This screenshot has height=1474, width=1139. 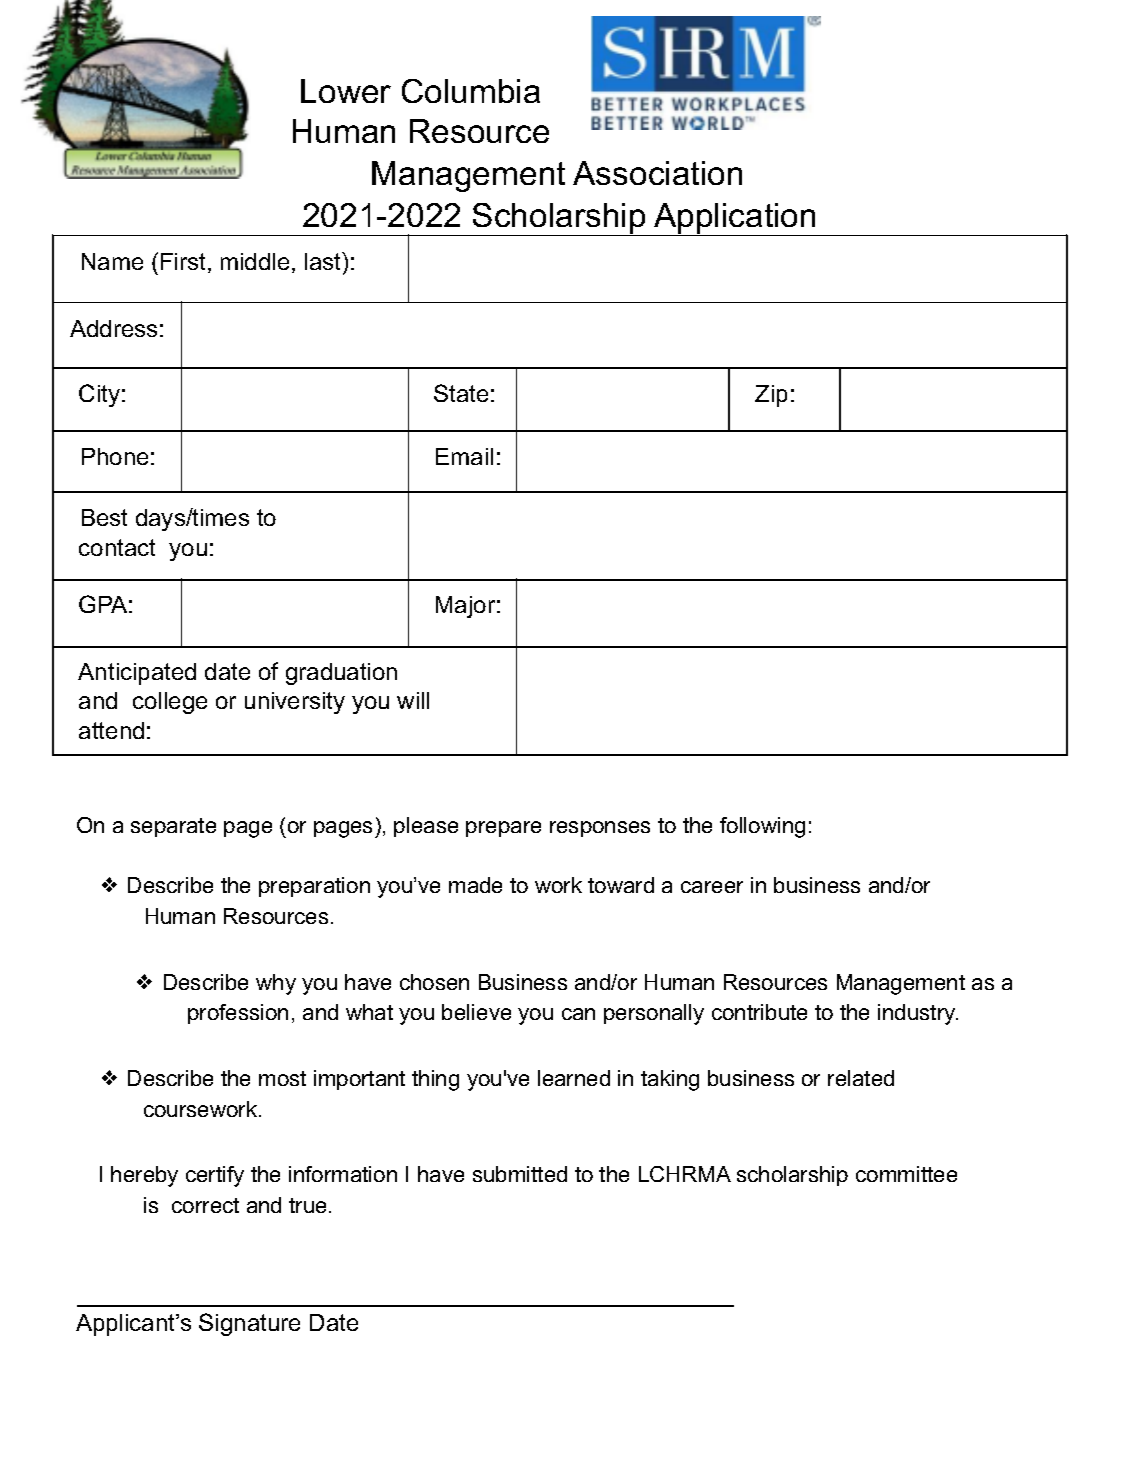 I want to click on following, so click(x=762, y=827).
